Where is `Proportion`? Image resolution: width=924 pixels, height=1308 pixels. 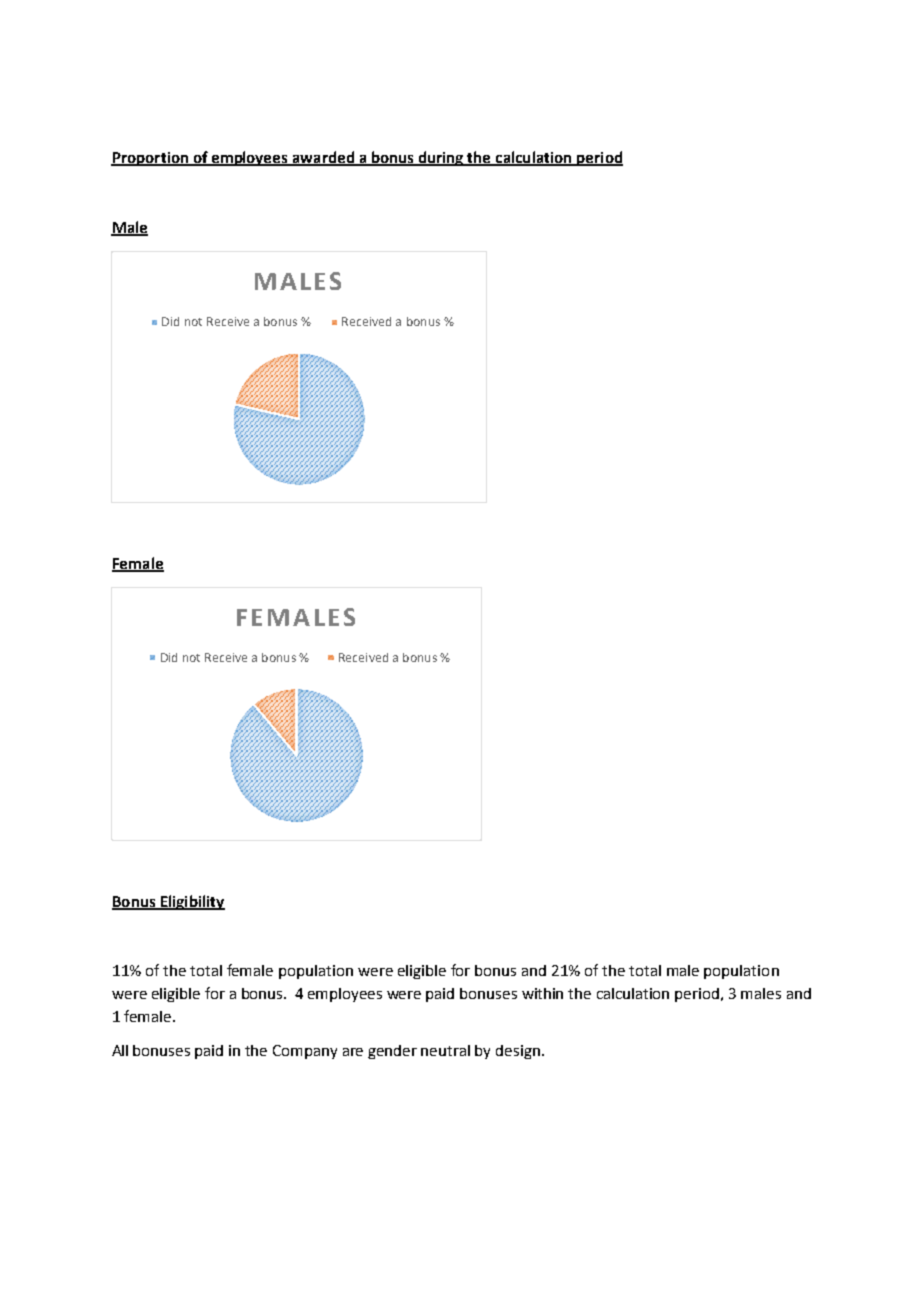 Proportion is located at coordinates (151, 159).
